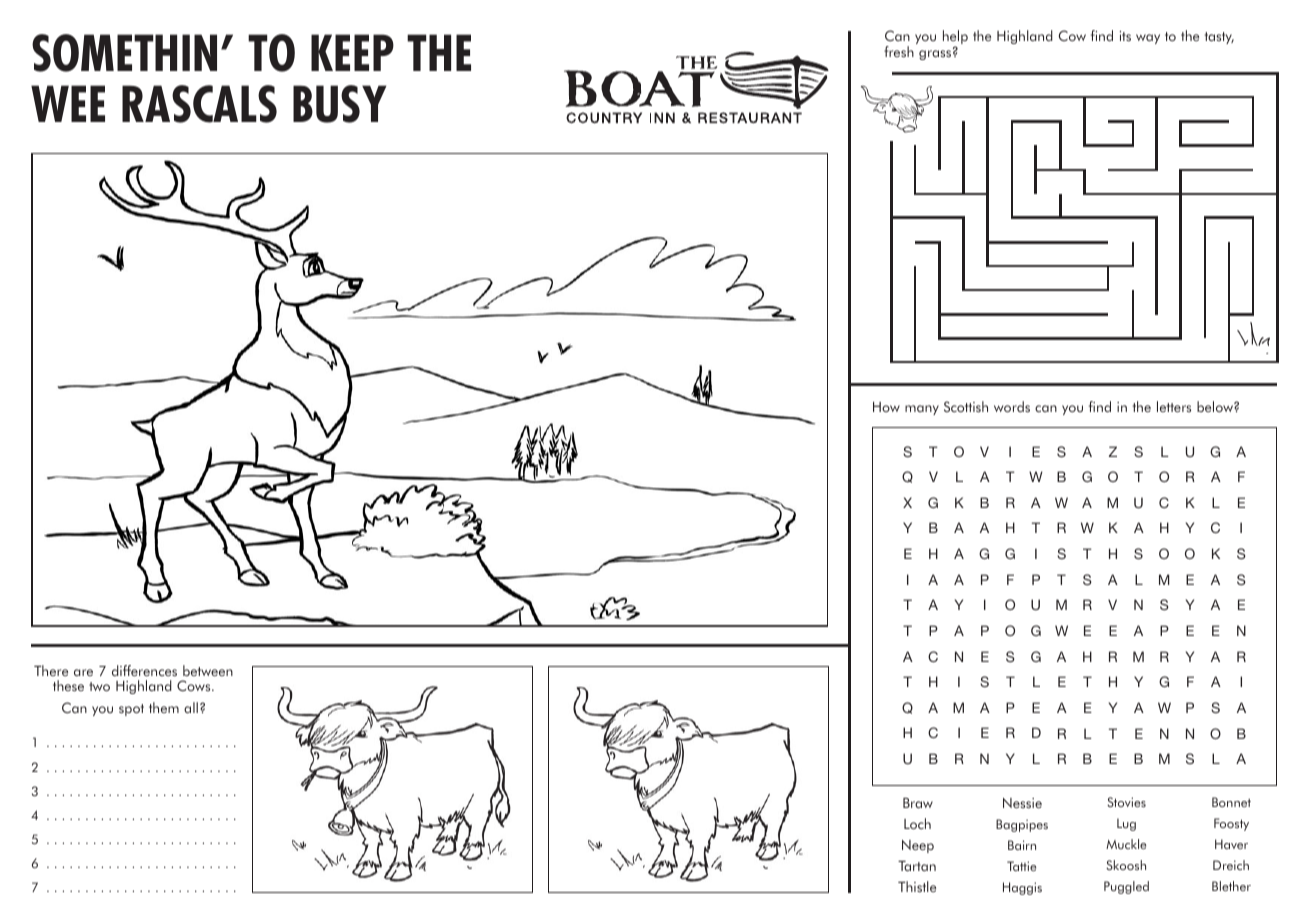 The image size is (1308, 924). Describe the element at coordinates (195, 685) in the screenshot. I see `Cows` at that location.
